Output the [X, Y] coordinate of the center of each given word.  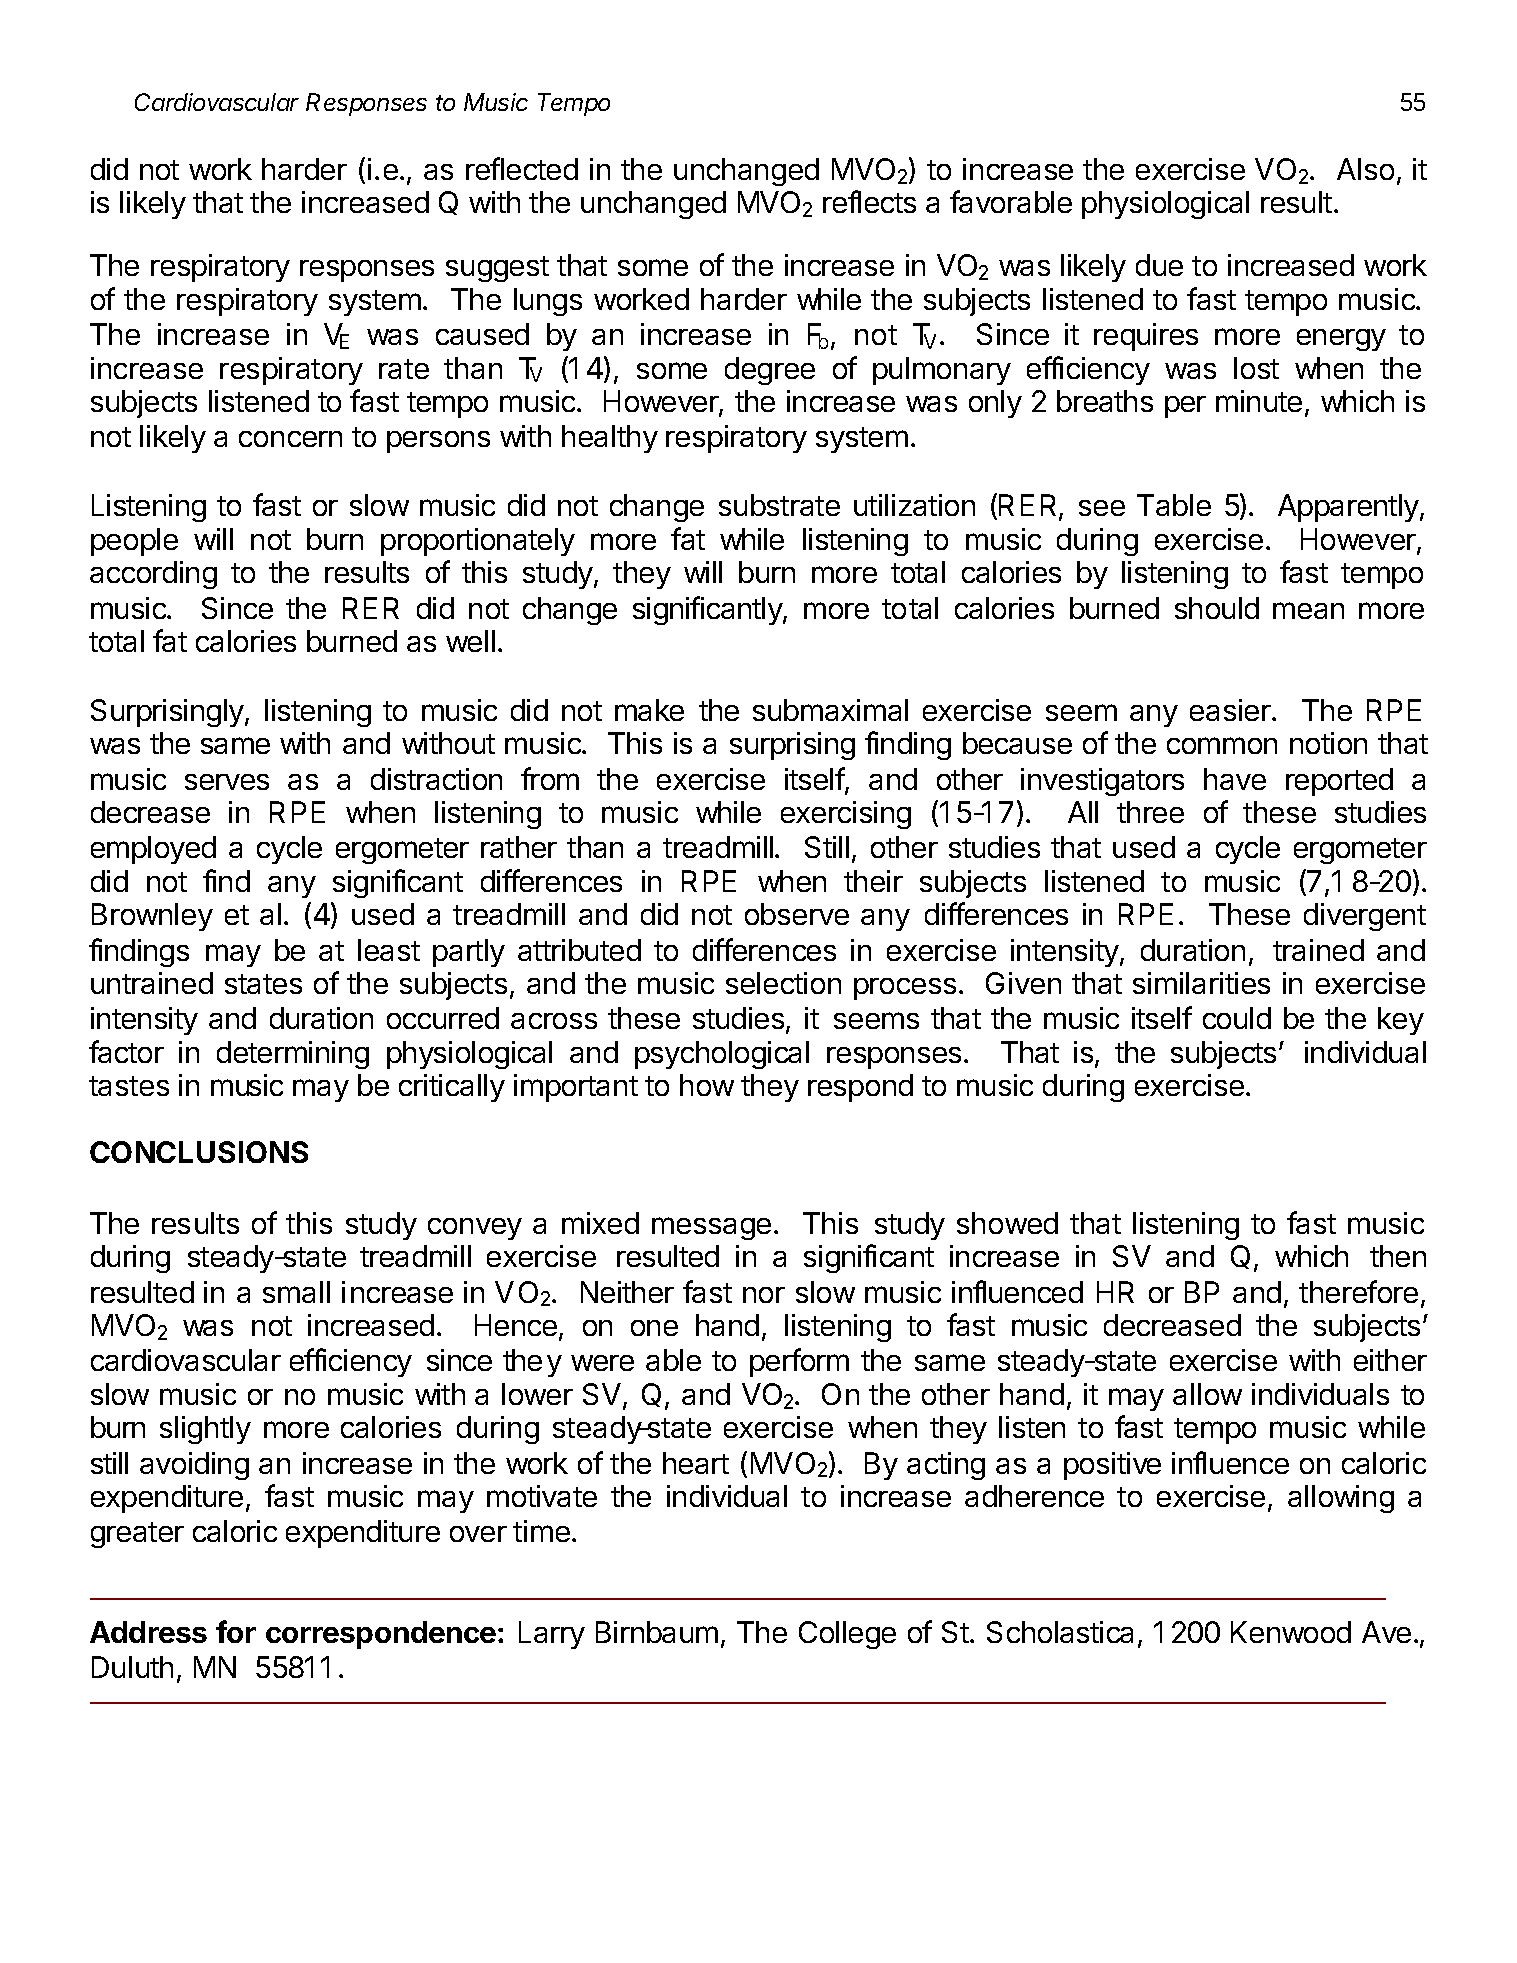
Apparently [1349, 508]
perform [799, 1362]
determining [293, 1055]
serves [227, 782]
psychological [722, 1055]
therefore [1358, 1291]
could [1237, 1018]
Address [148, 1632]
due [1159, 265]
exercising [846, 815]
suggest [497, 269]
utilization [914, 505]
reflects [869, 201]
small [296, 1292]
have [1235, 779]
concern [290, 439]
